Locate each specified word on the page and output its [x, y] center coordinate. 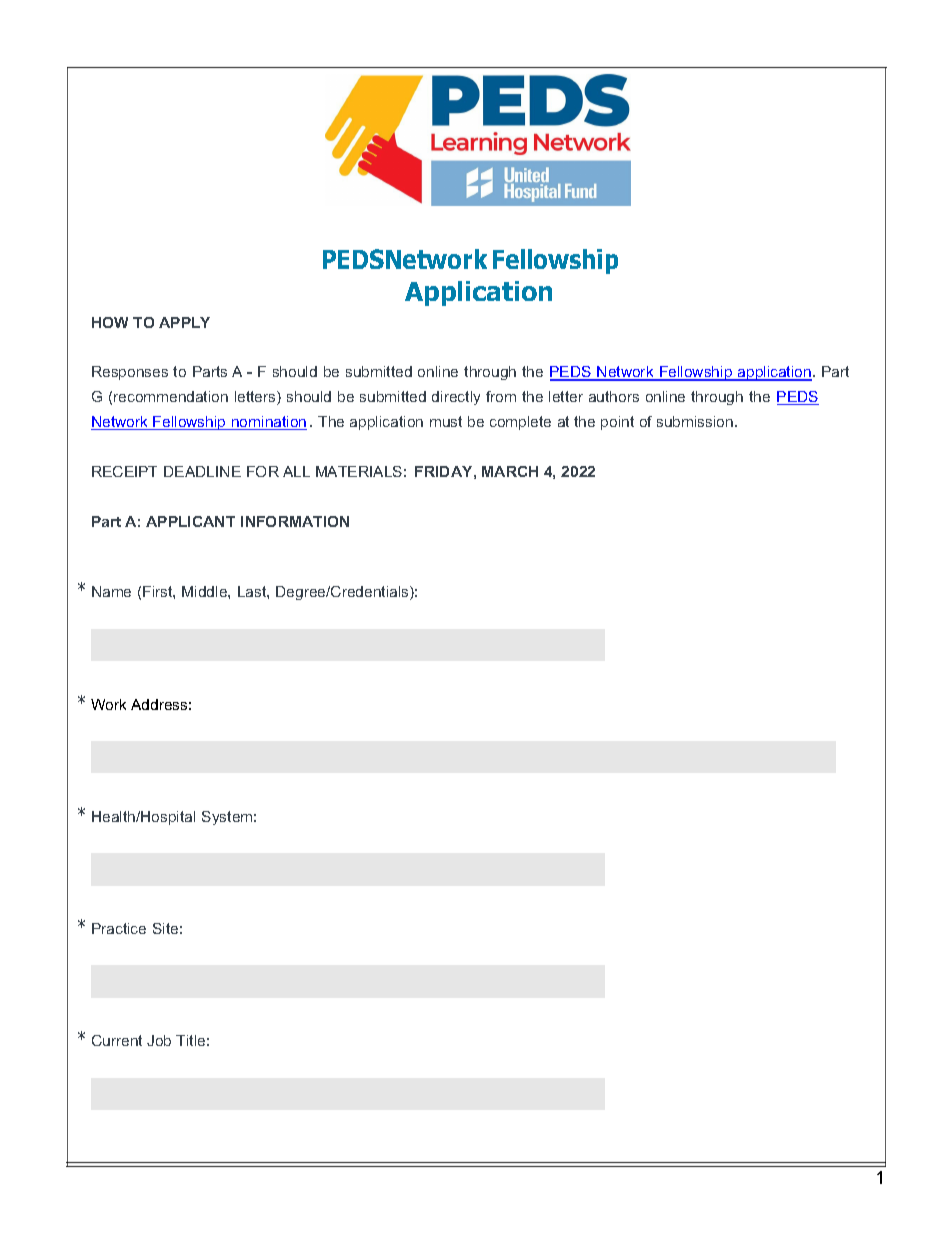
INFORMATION [295, 521]
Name [111, 591]
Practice [119, 928]
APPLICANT [190, 521]
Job [159, 1040]
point [617, 423]
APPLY [184, 322]
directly [456, 398]
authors [614, 396]
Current [117, 1040]
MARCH [510, 471]
